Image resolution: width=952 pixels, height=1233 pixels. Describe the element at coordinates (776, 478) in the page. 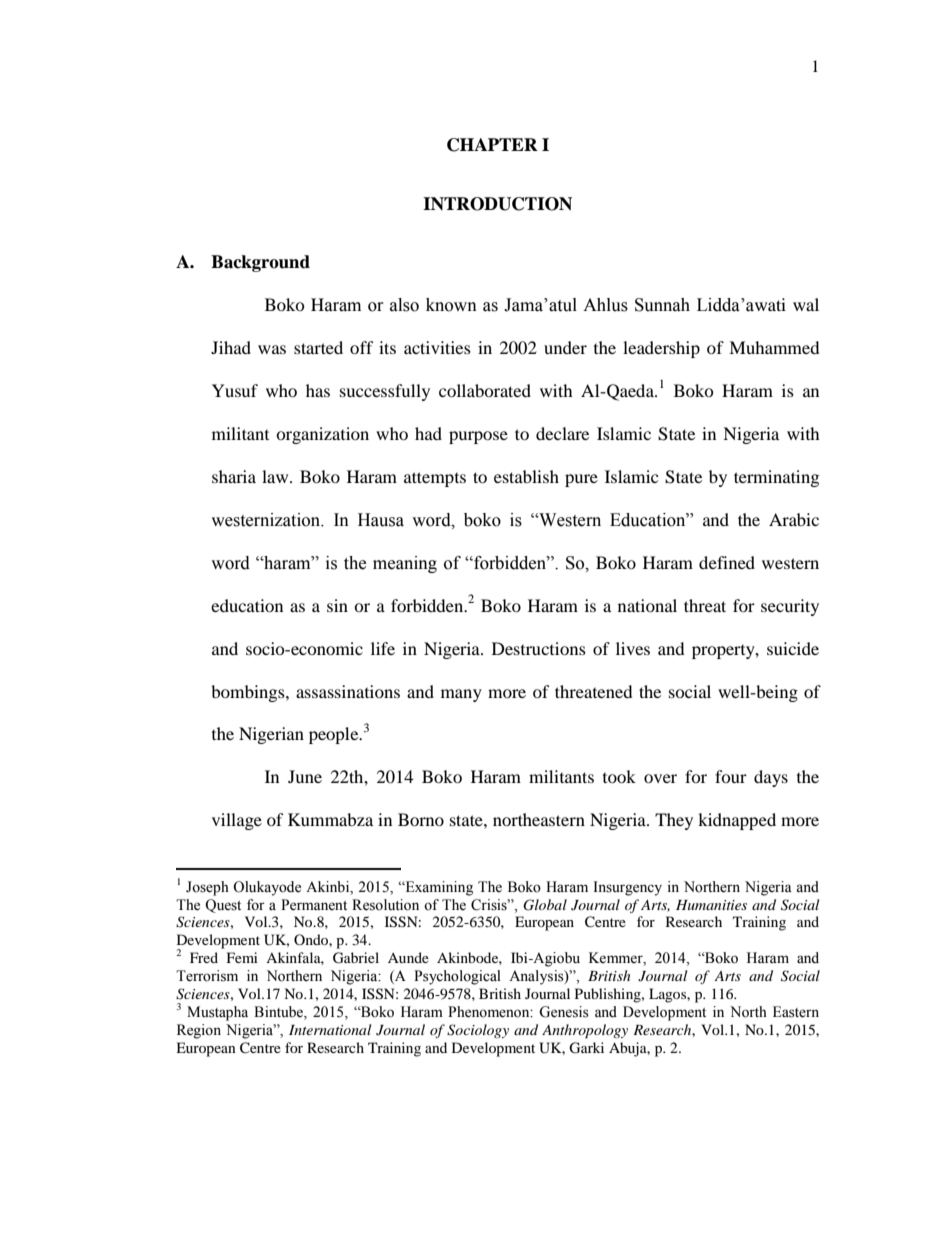

I see `terminating` at that location.
